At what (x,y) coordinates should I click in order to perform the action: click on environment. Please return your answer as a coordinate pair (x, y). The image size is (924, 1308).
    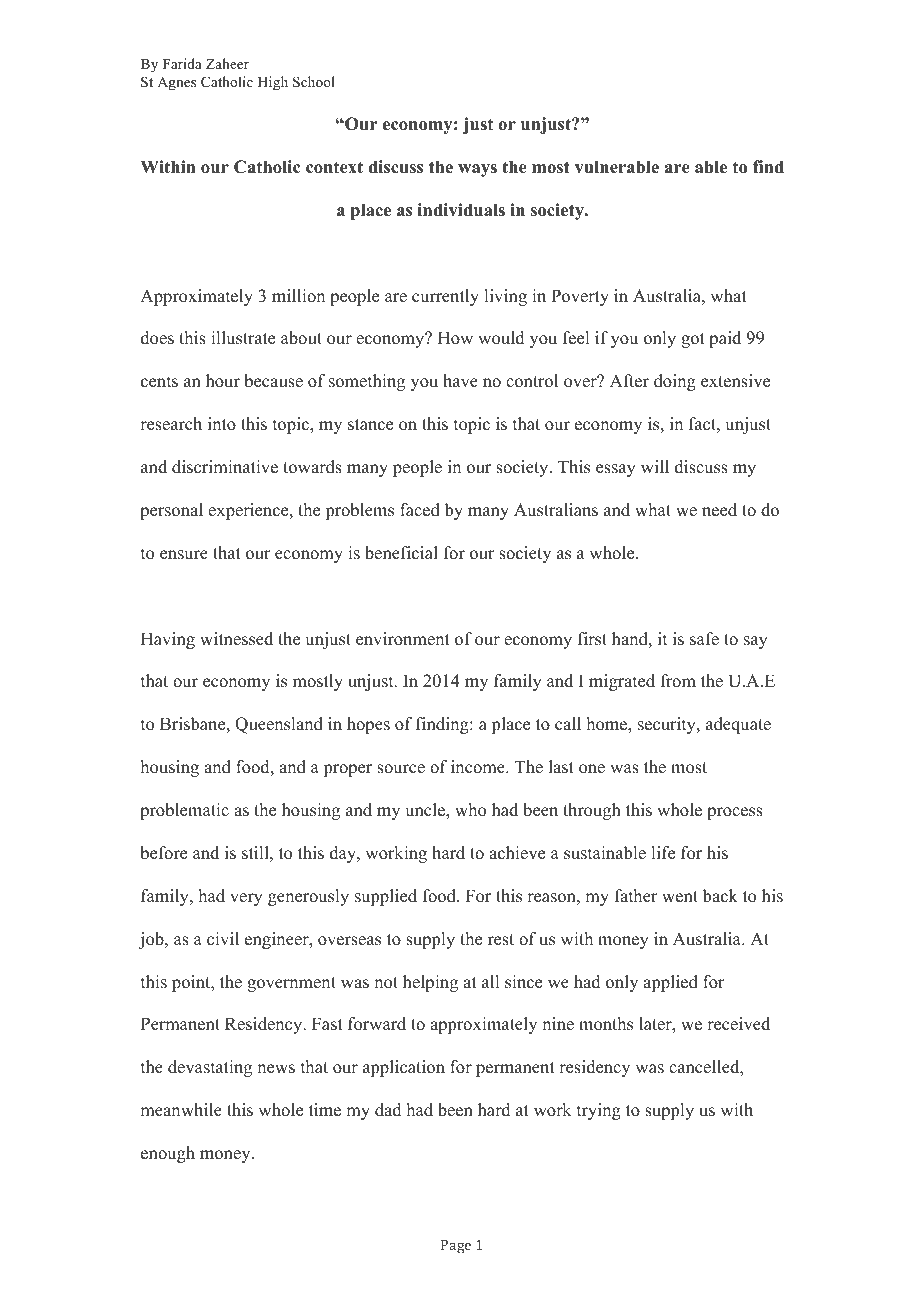
    Looking at the image, I should click on (403, 639).
